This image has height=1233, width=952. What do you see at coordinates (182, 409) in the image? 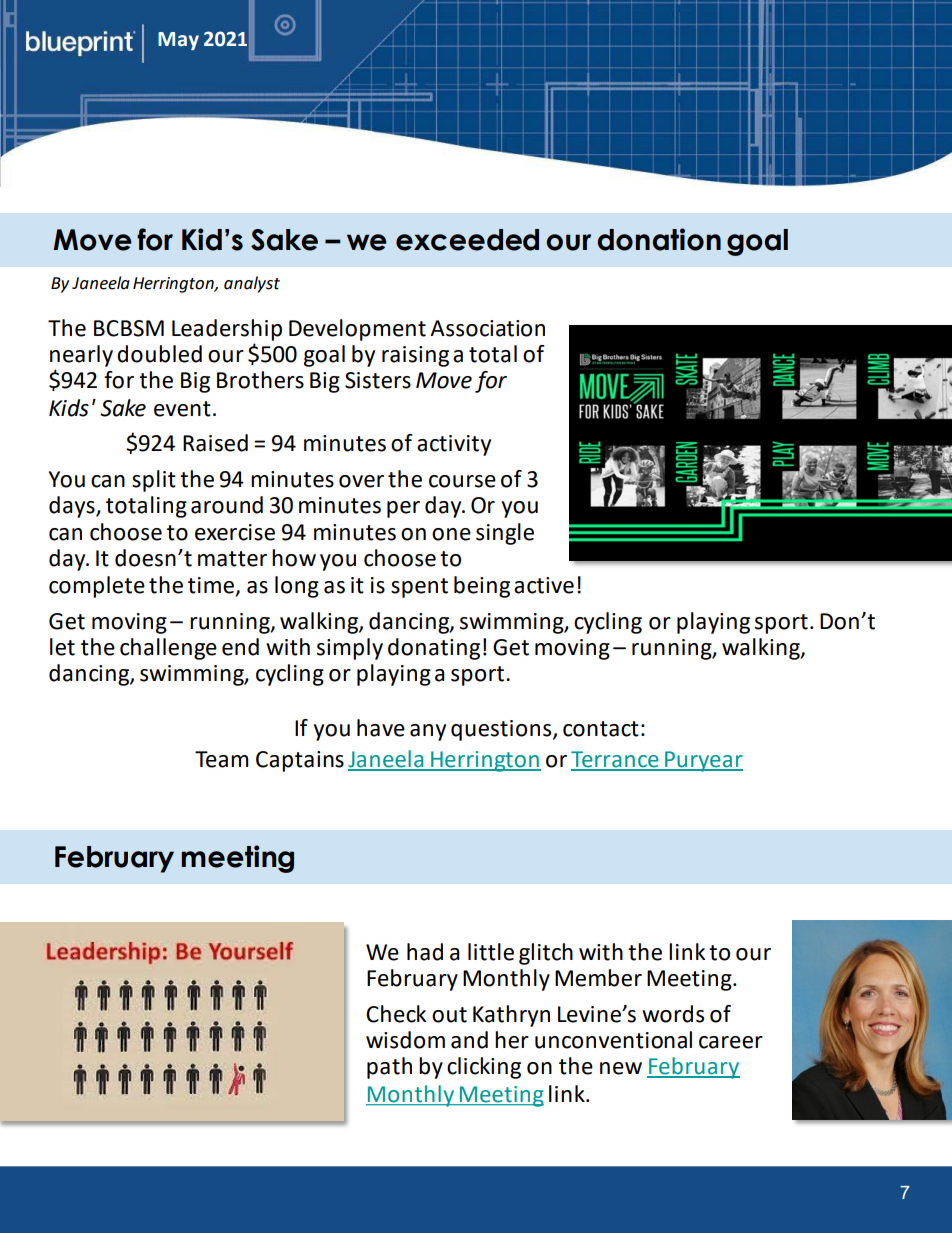
I see `event` at bounding box center [182, 409].
